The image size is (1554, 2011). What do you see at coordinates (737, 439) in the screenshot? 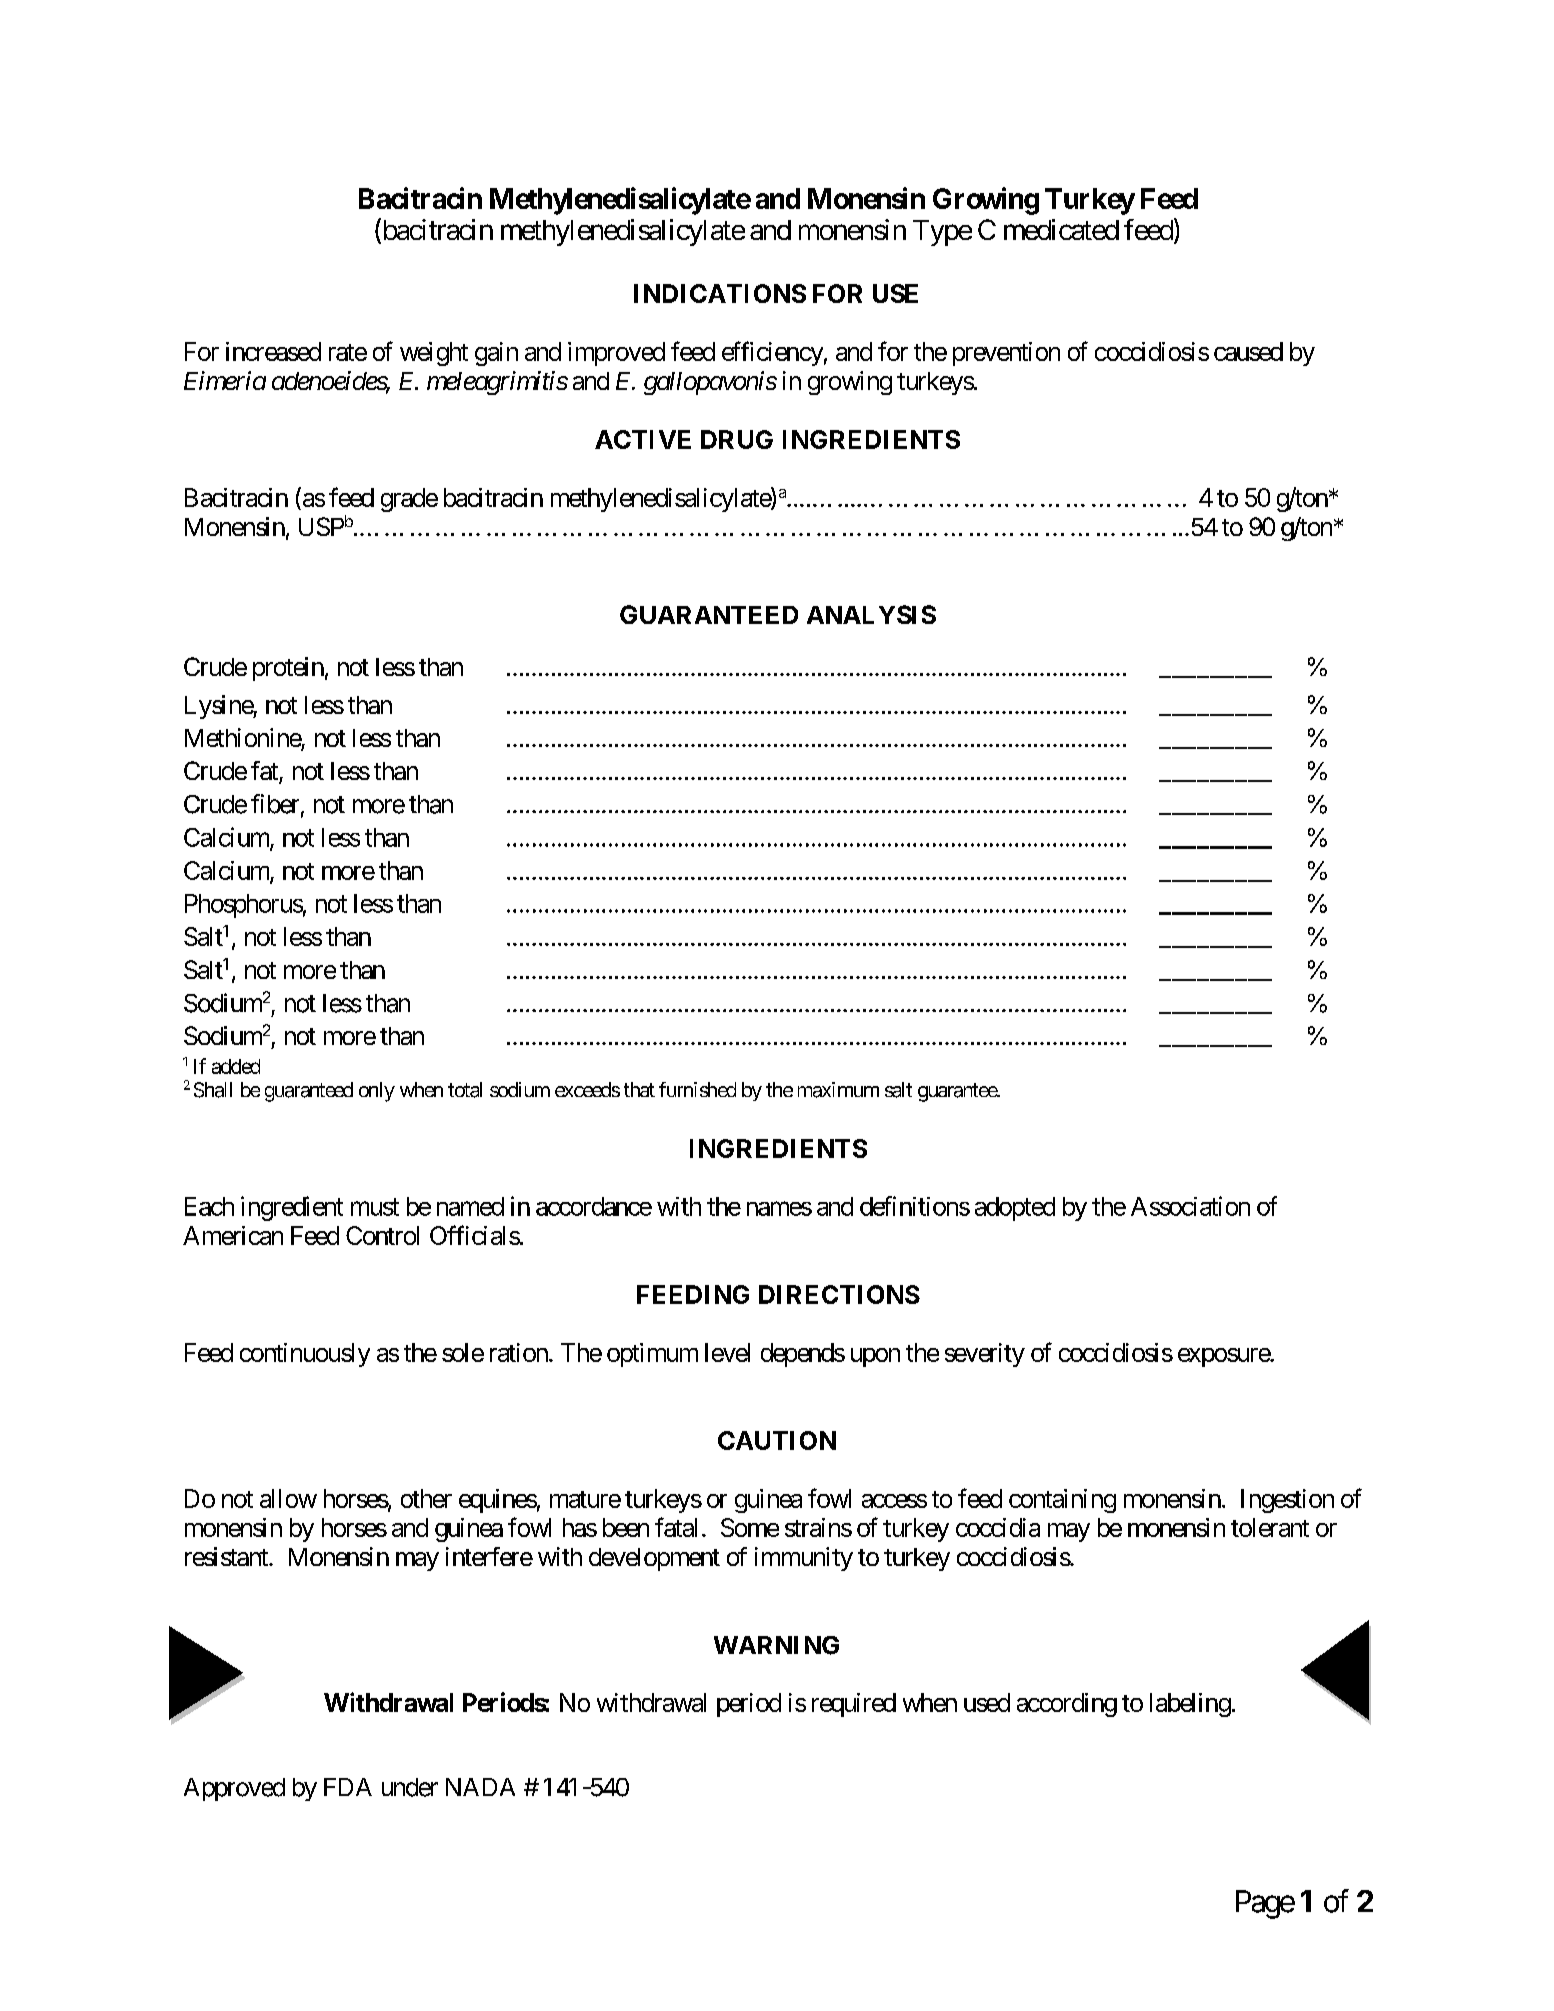
I see `DRUG` at bounding box center [737, 439].
